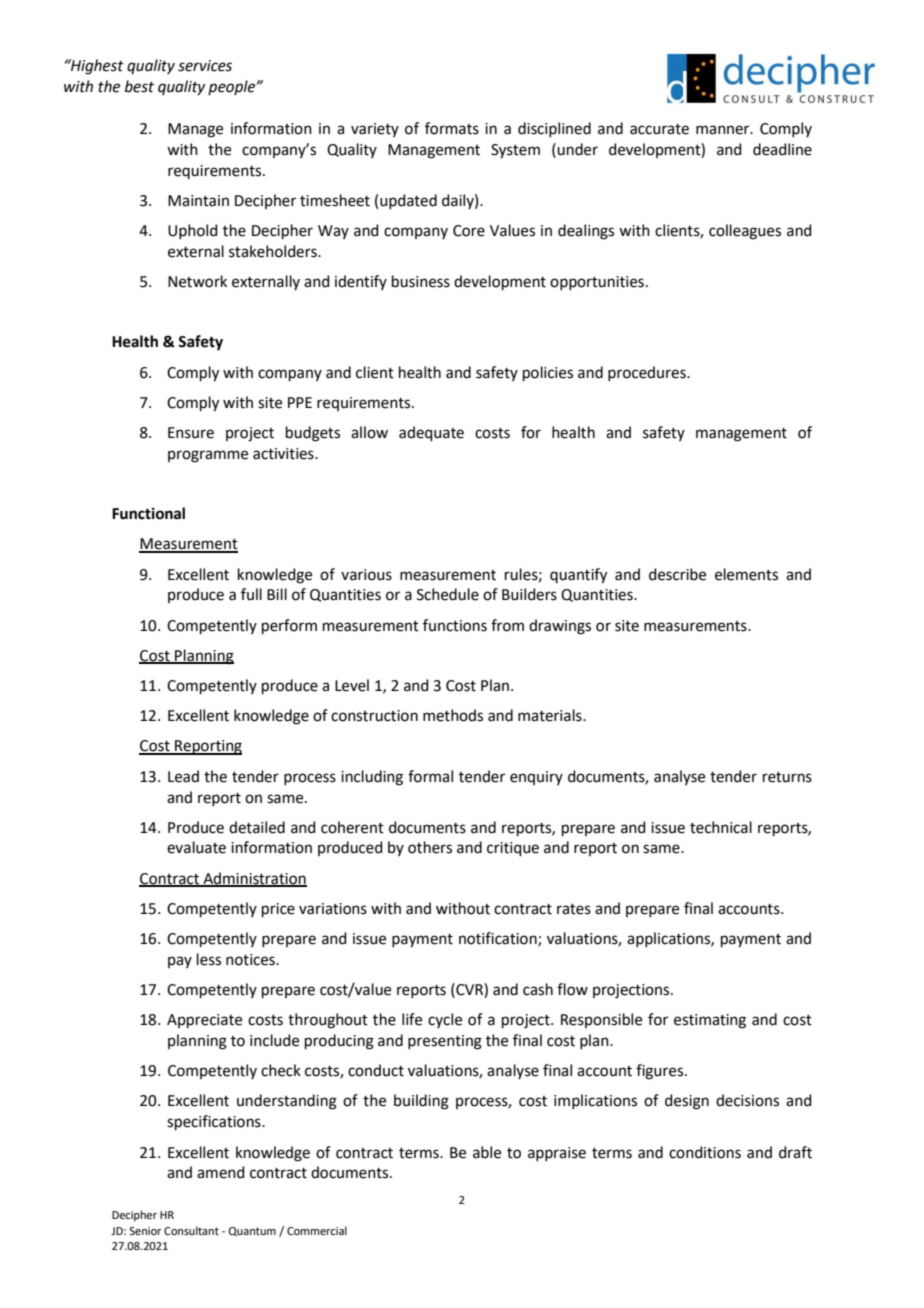 The image size is (924, 1308). Describe the element at coordinates (430, 847) in the image. I see `others` at that location.
